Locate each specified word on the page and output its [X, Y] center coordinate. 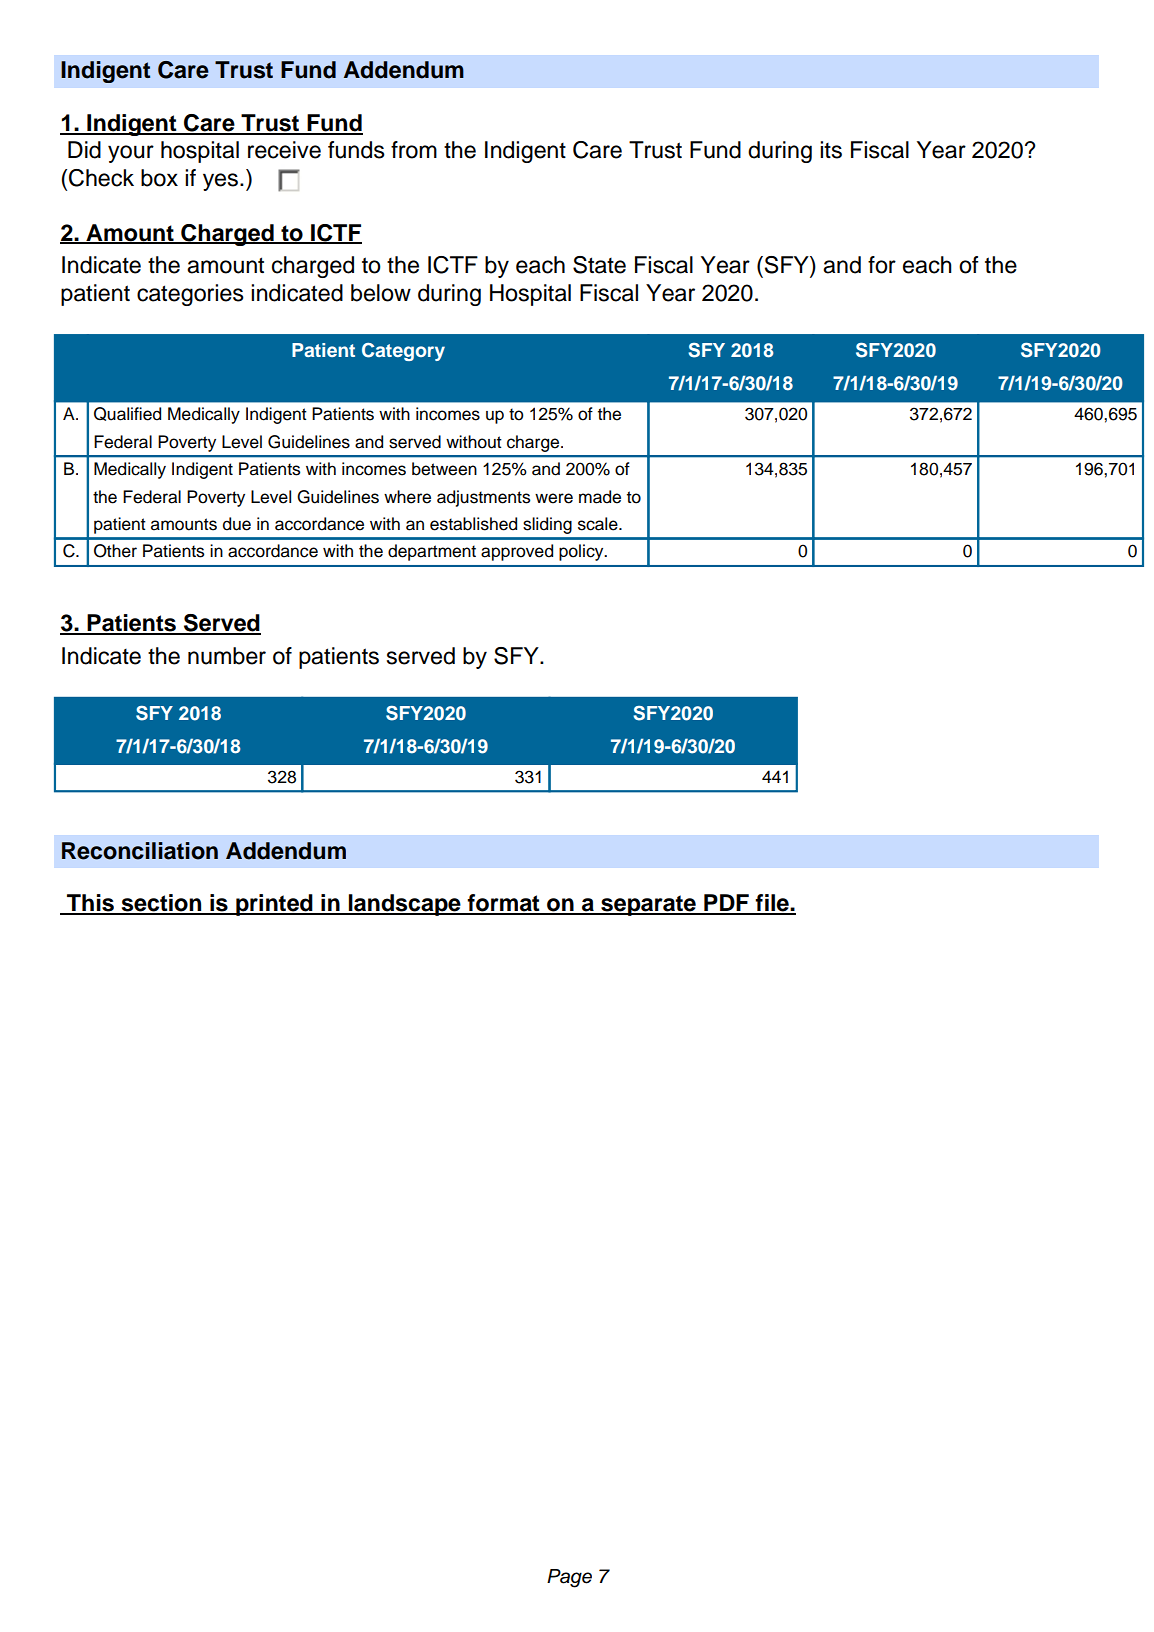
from [414, 150]
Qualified [127, 414]
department [432, 552]
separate [648, 905]
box [159, 178]
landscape [405, 905]
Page [569, 1578]
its [831, 150]
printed [274, 905]
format [503, 904]
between [444, 469]
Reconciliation [140, 851]
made [600, 497]
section [161, 904]
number [227, 656]
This [90, 904]
